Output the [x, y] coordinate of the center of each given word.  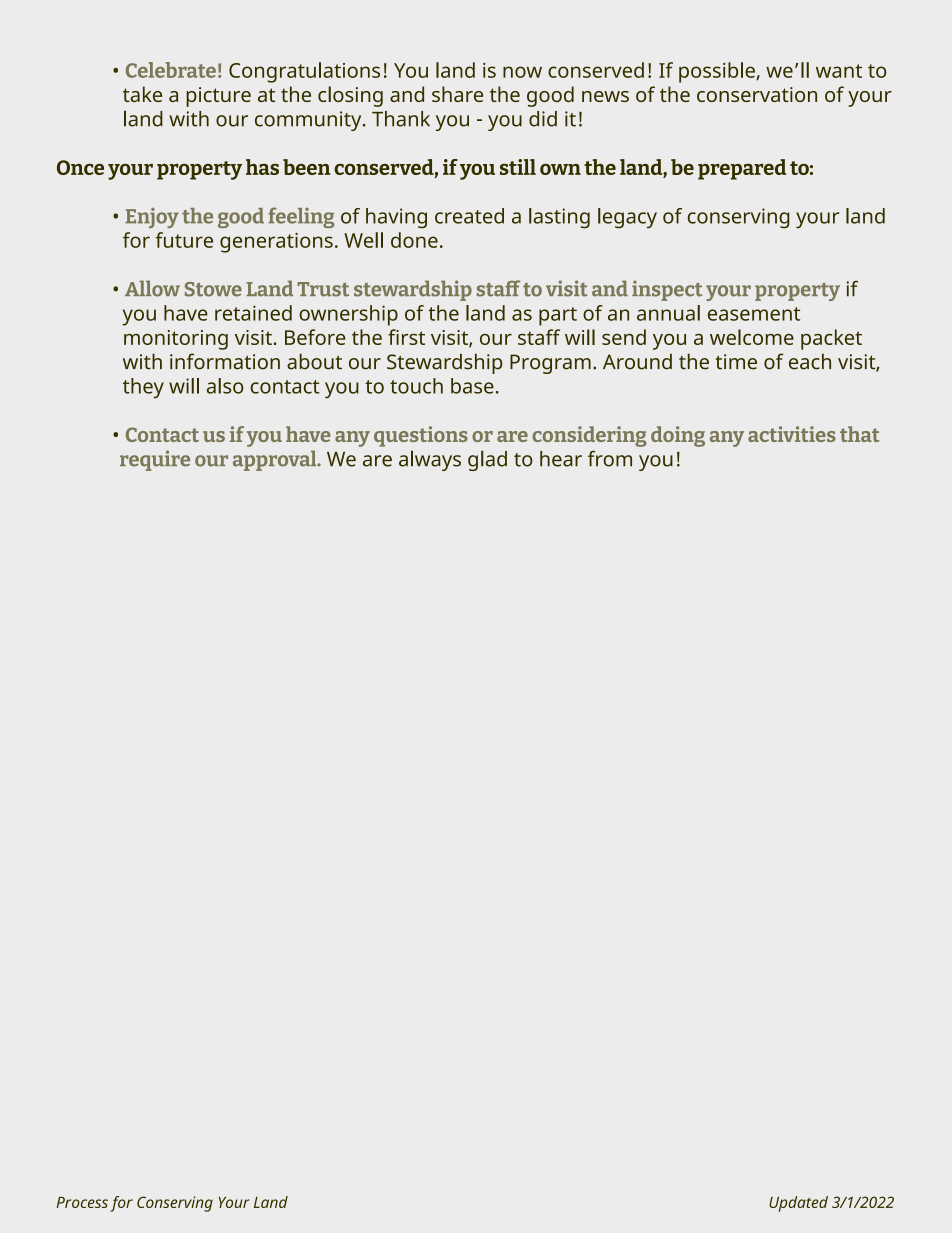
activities [792, 434]
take [142, 94]
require [155, 460]
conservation [757, 94]
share [457, 94]
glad [487, 460]
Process [82, 1202]
